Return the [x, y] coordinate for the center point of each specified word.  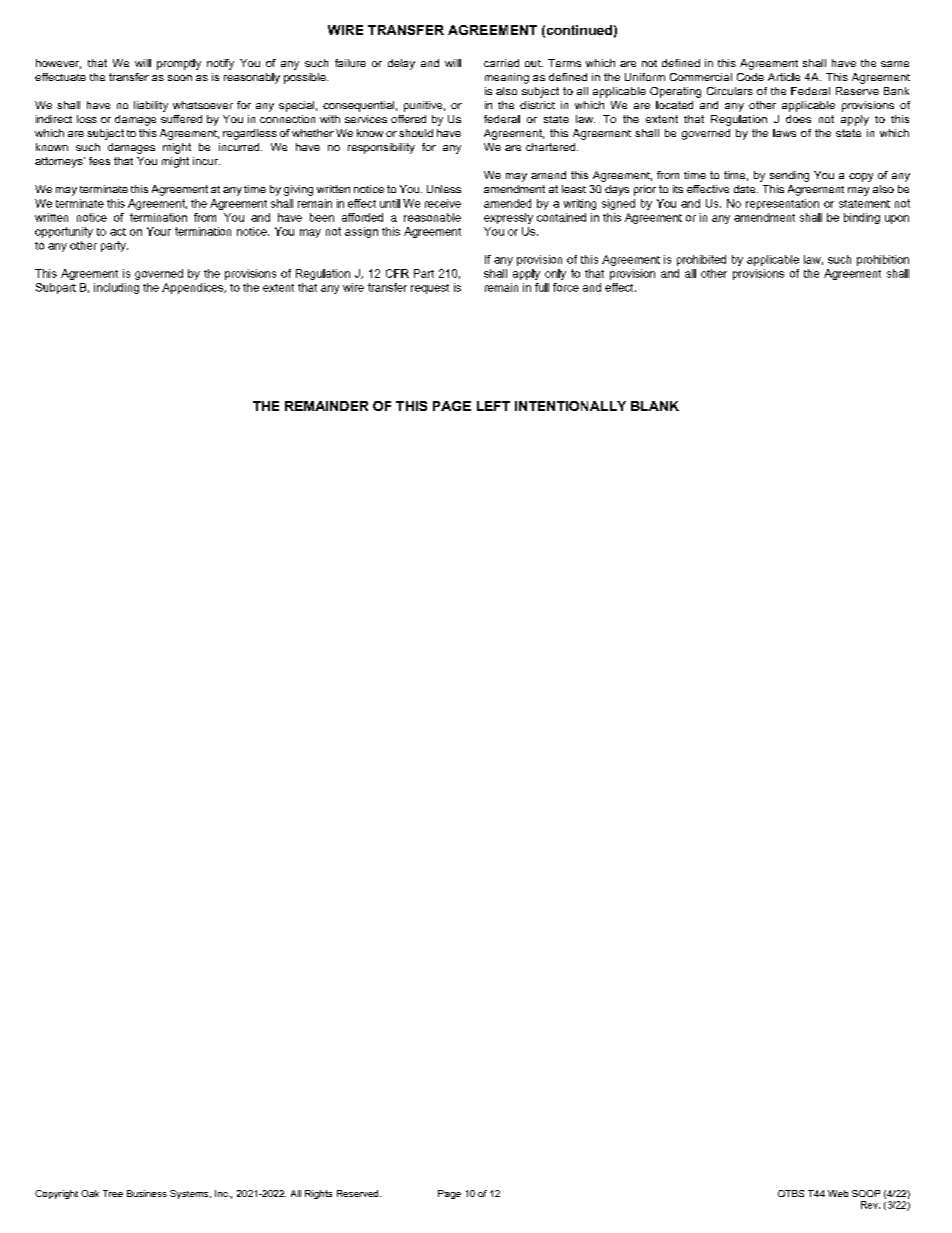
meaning [507, 78]
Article [784, 77]
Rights [318, 1194]
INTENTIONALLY [570, 406]
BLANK [655, 406]
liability [151, 106]
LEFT [493, 406]
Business [147, 1193]
